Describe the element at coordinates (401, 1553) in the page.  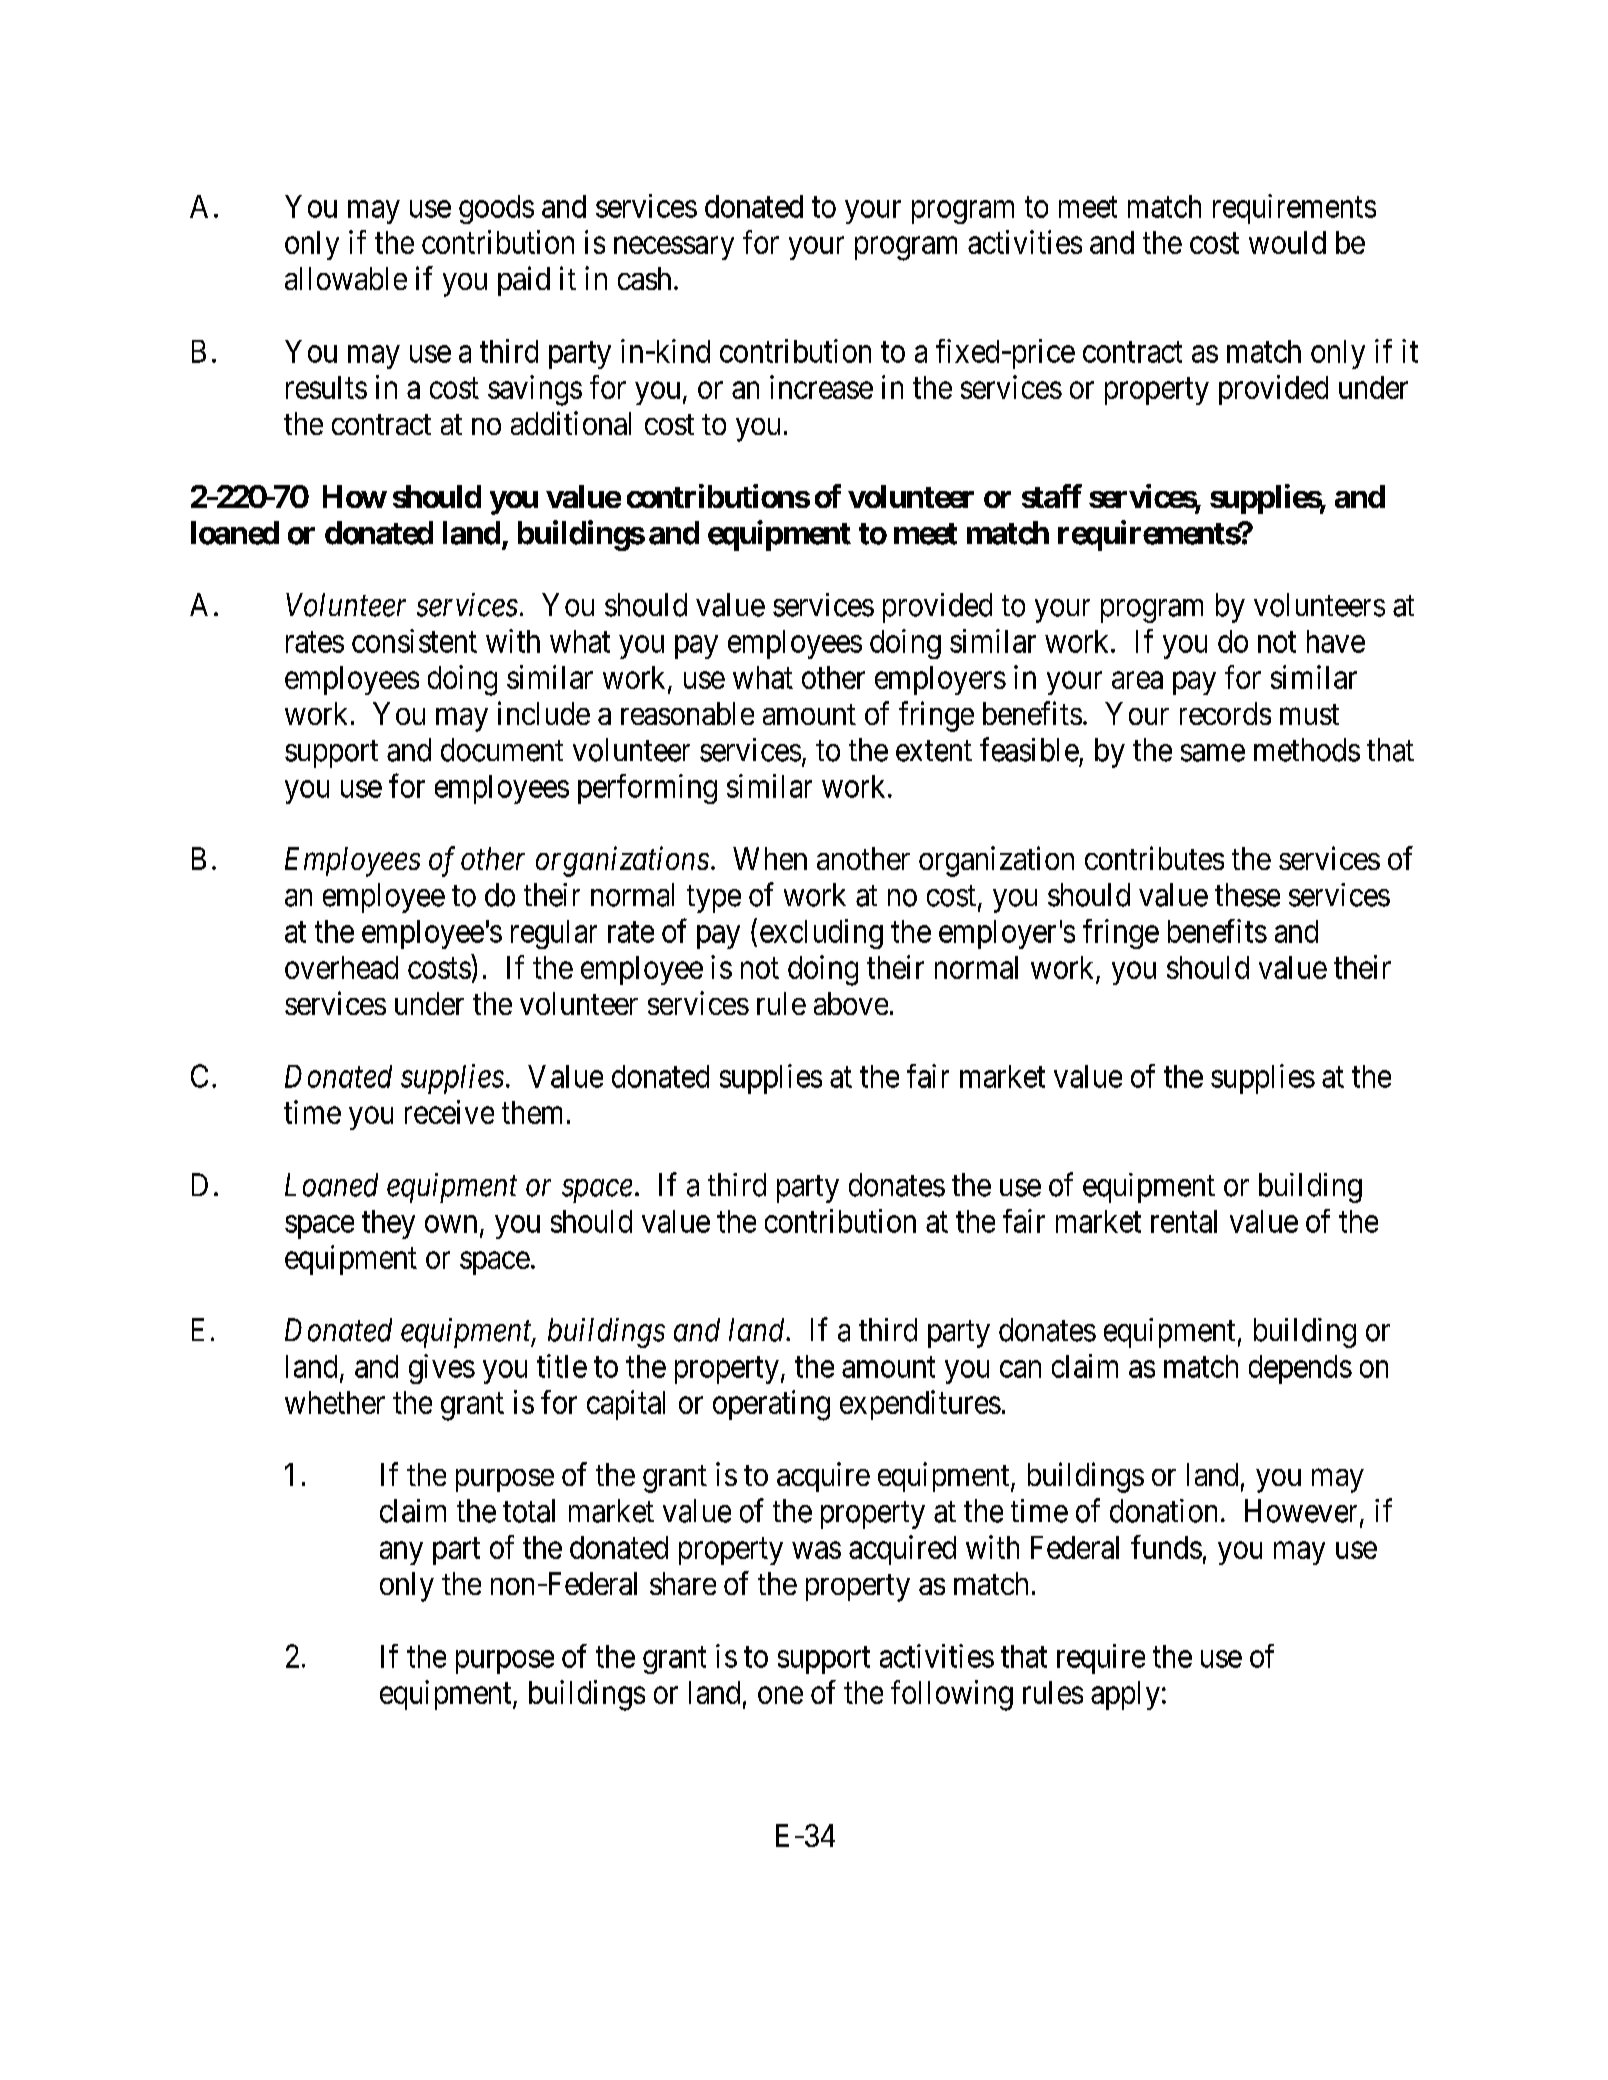
I see `any` at that location.
